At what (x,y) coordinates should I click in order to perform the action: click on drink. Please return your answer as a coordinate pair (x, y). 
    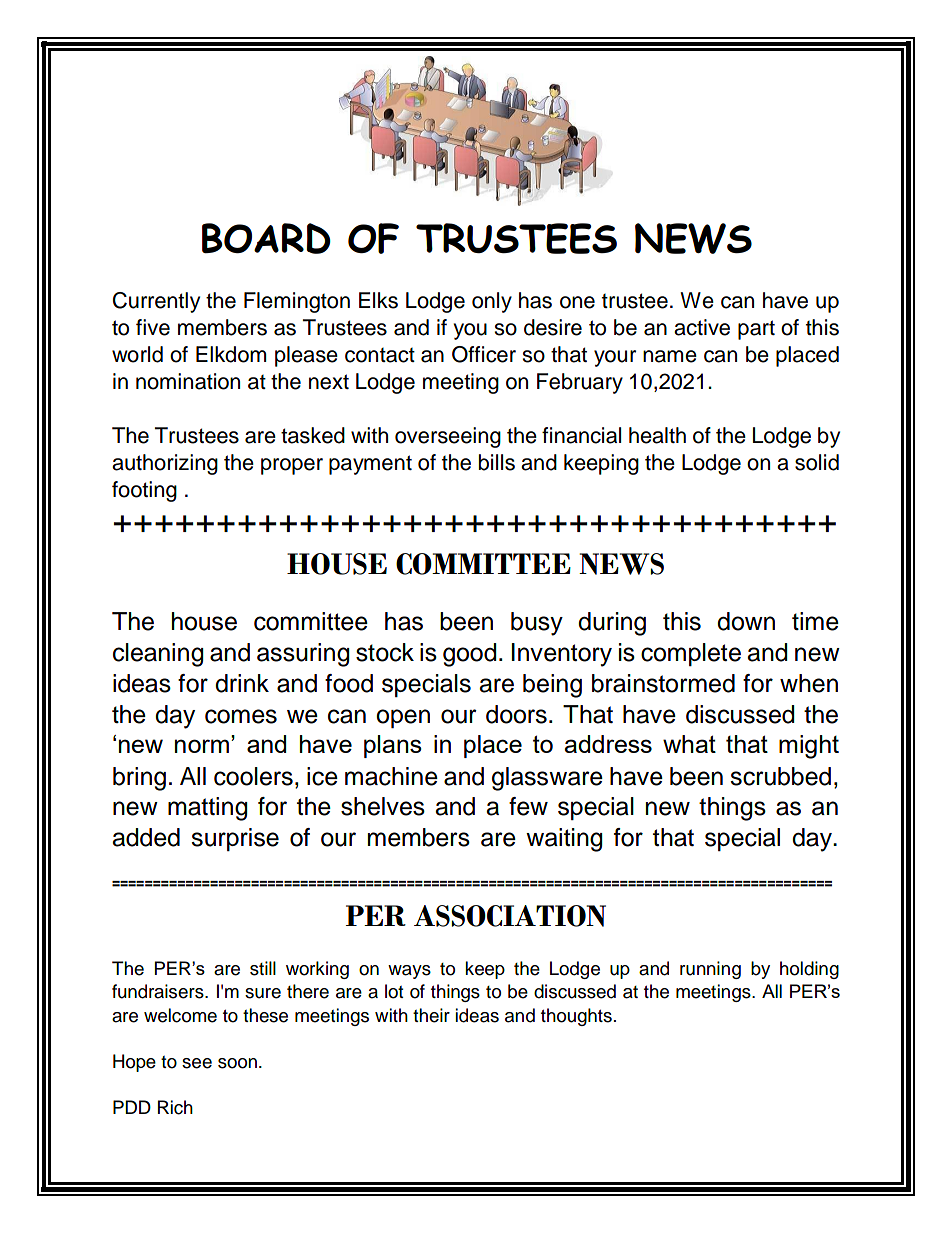
    Looking at the image, I should click on (242, 683).
